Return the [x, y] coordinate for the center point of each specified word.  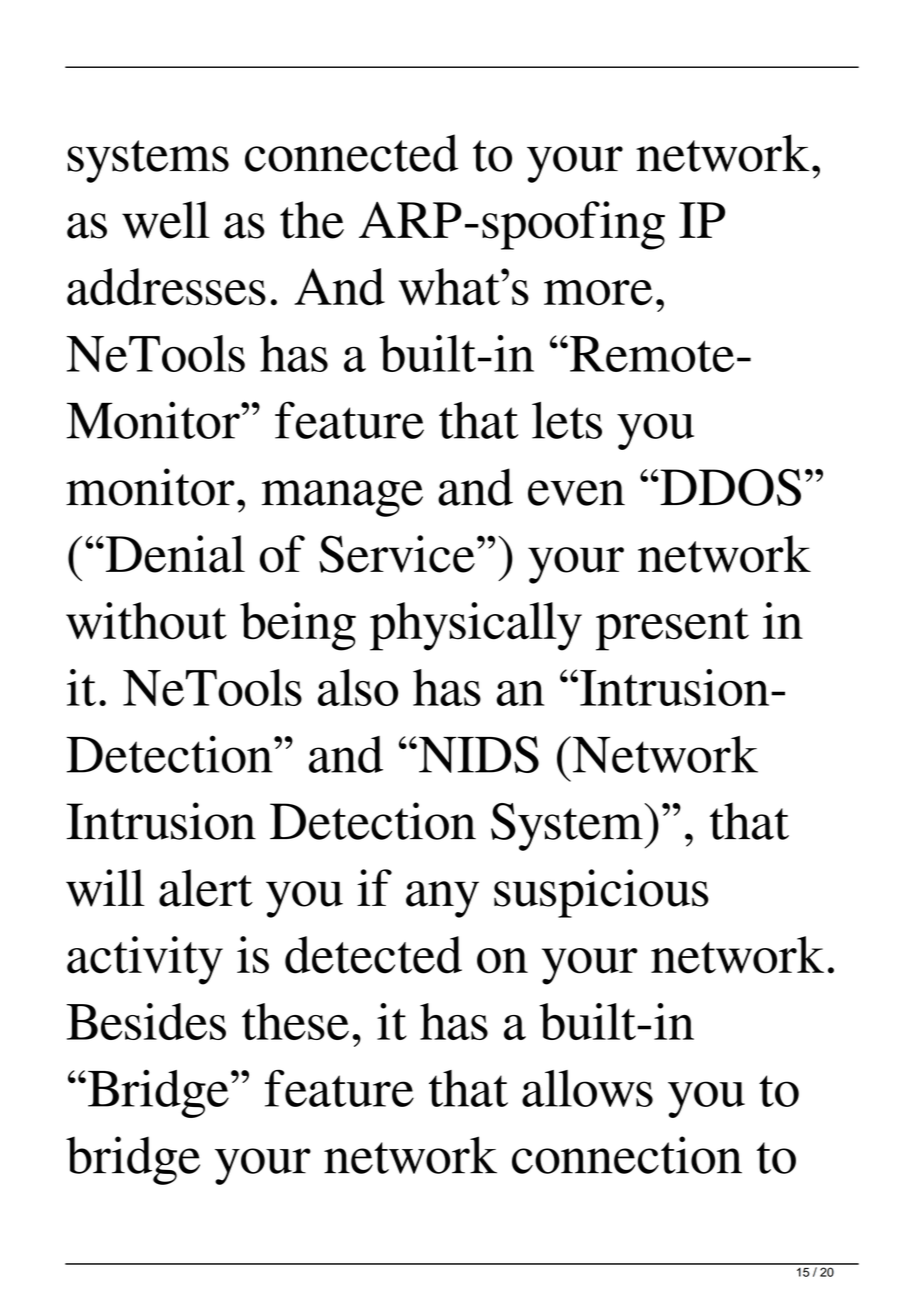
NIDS [479, 754]
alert [206, 888]
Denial [174, 554]
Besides [146, 1021]
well [166, 220]
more [598, 292]
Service [397, 554]
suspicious [601, 893]
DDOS [729, 487]
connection [627, 1155]
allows [587, 1088]
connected [351, 153]
